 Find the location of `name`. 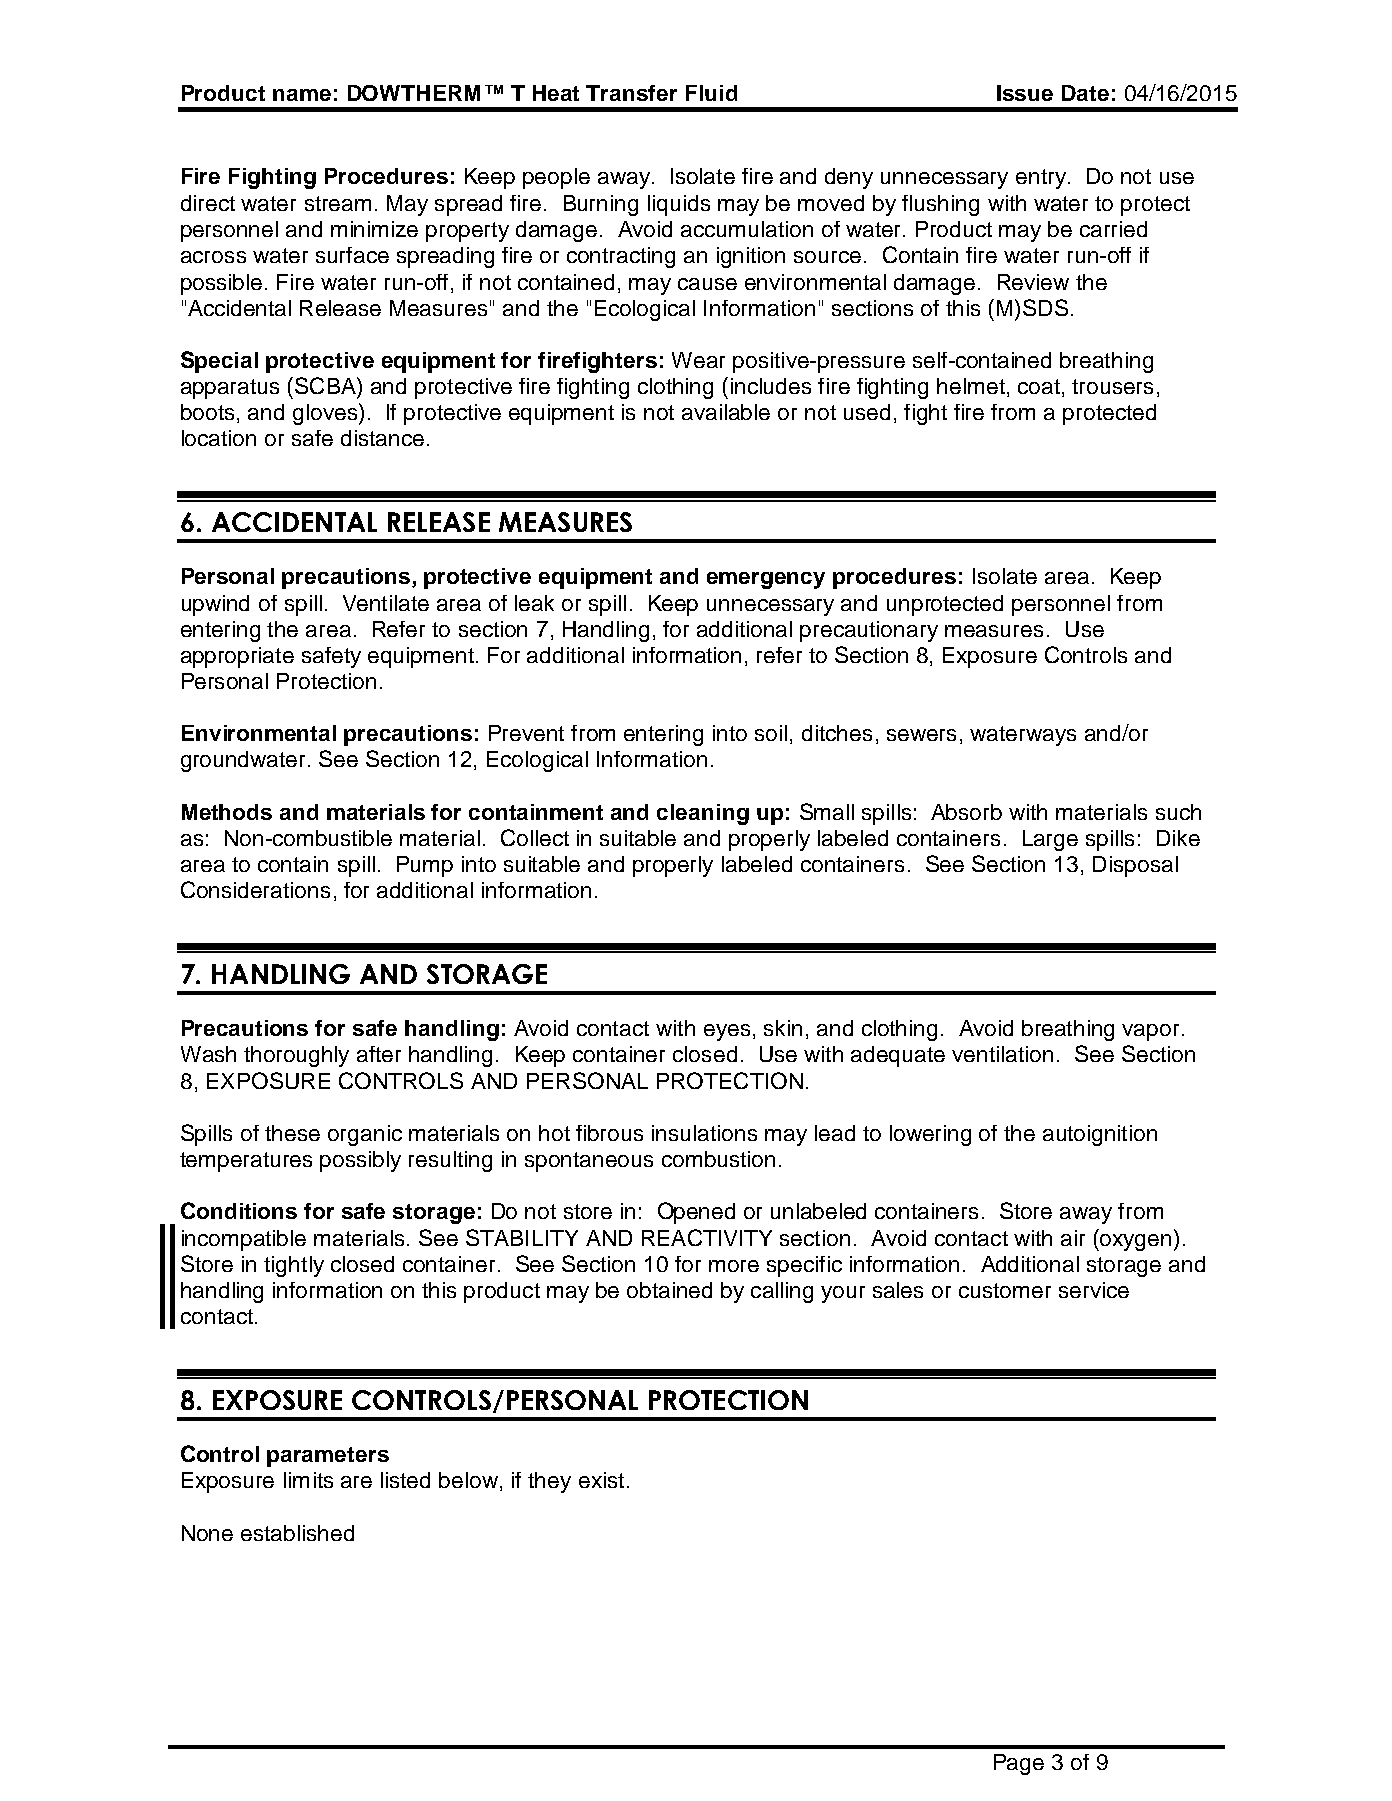

name is located at coordinates (302, 95).
